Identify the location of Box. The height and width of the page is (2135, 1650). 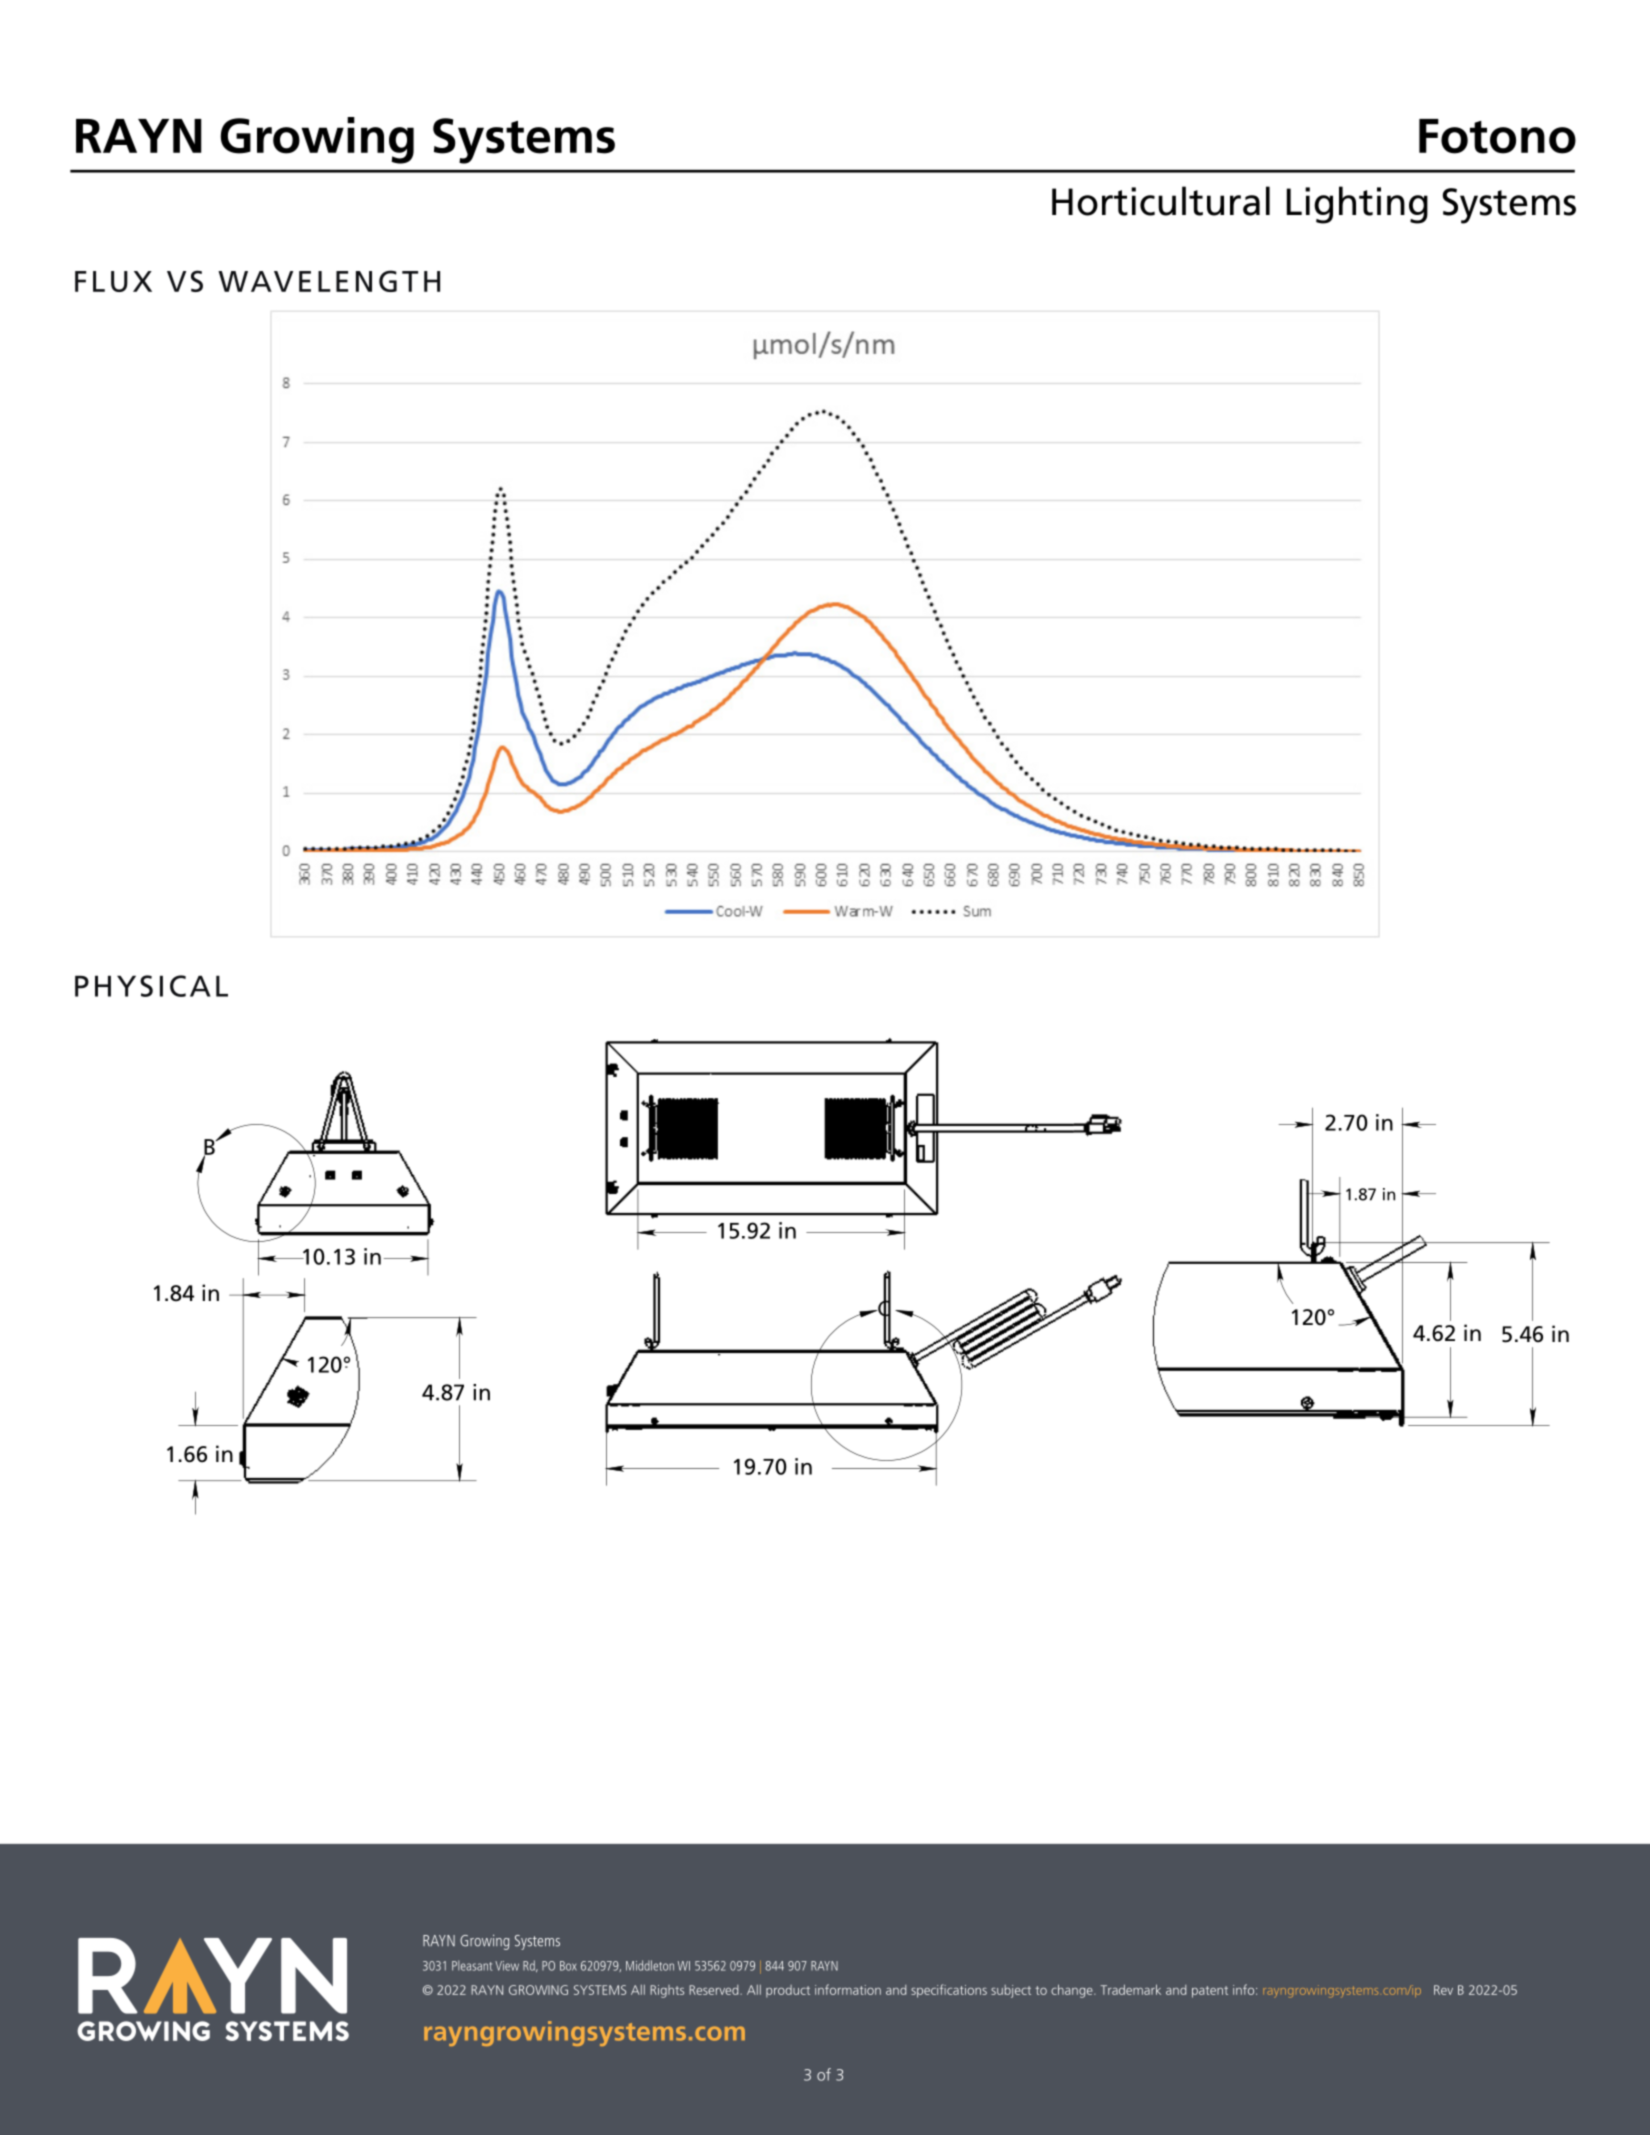
(568, 1966).
